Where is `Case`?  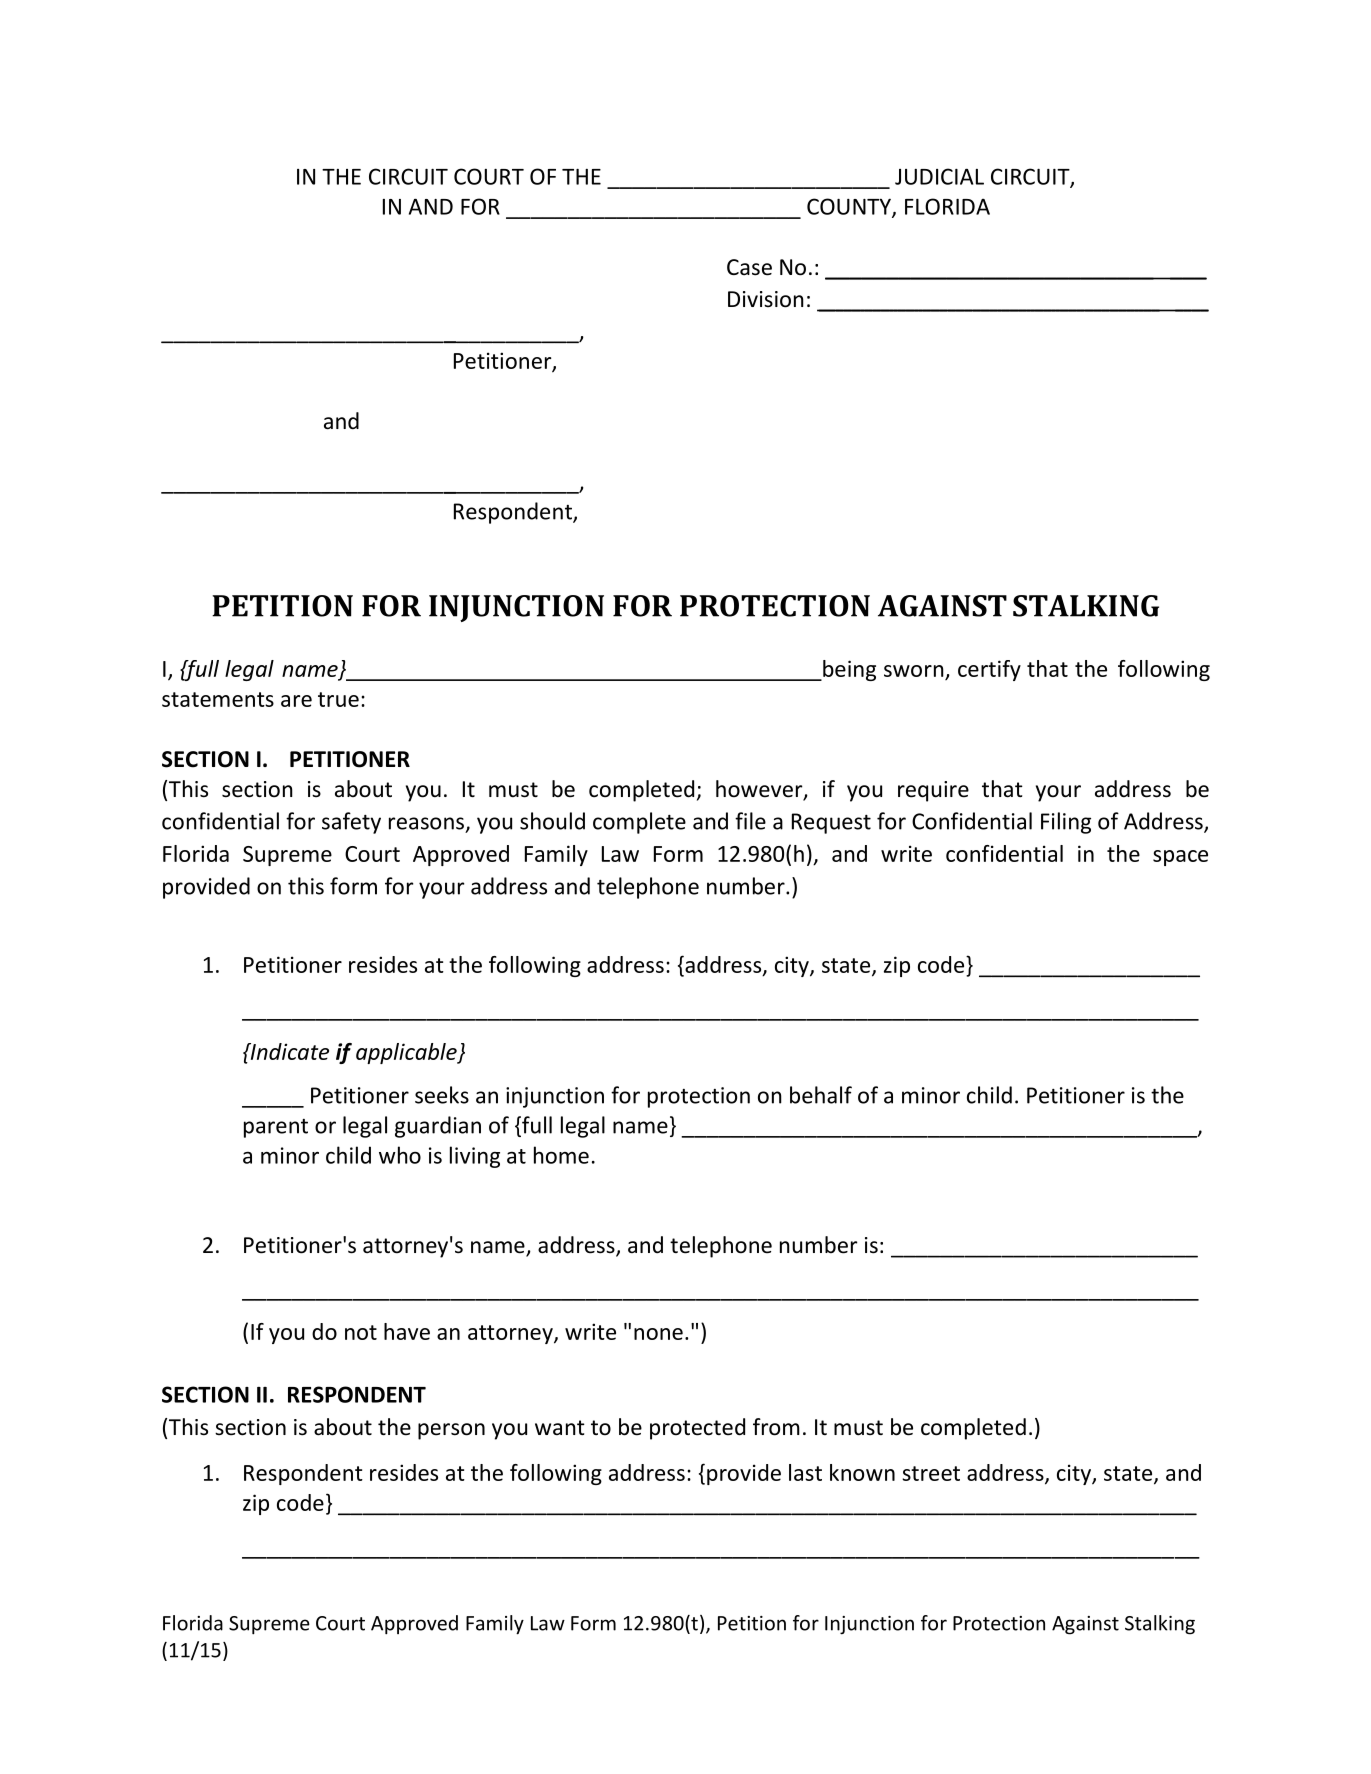 Case is located at coordinates (749, 267).
